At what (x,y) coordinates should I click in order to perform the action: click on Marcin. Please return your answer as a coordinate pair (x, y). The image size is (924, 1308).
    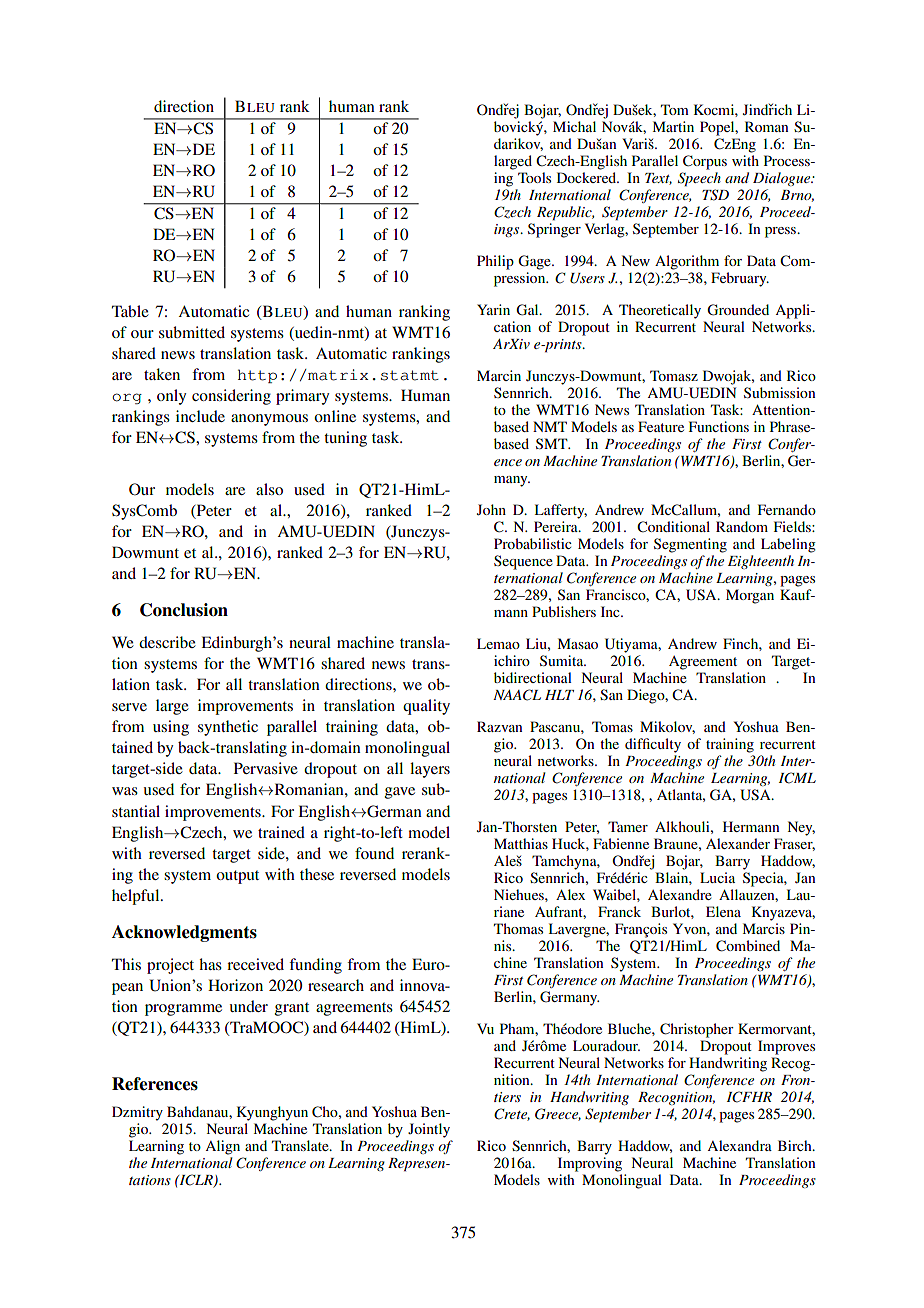
    Looking at the image, I should click on (499, 375).
